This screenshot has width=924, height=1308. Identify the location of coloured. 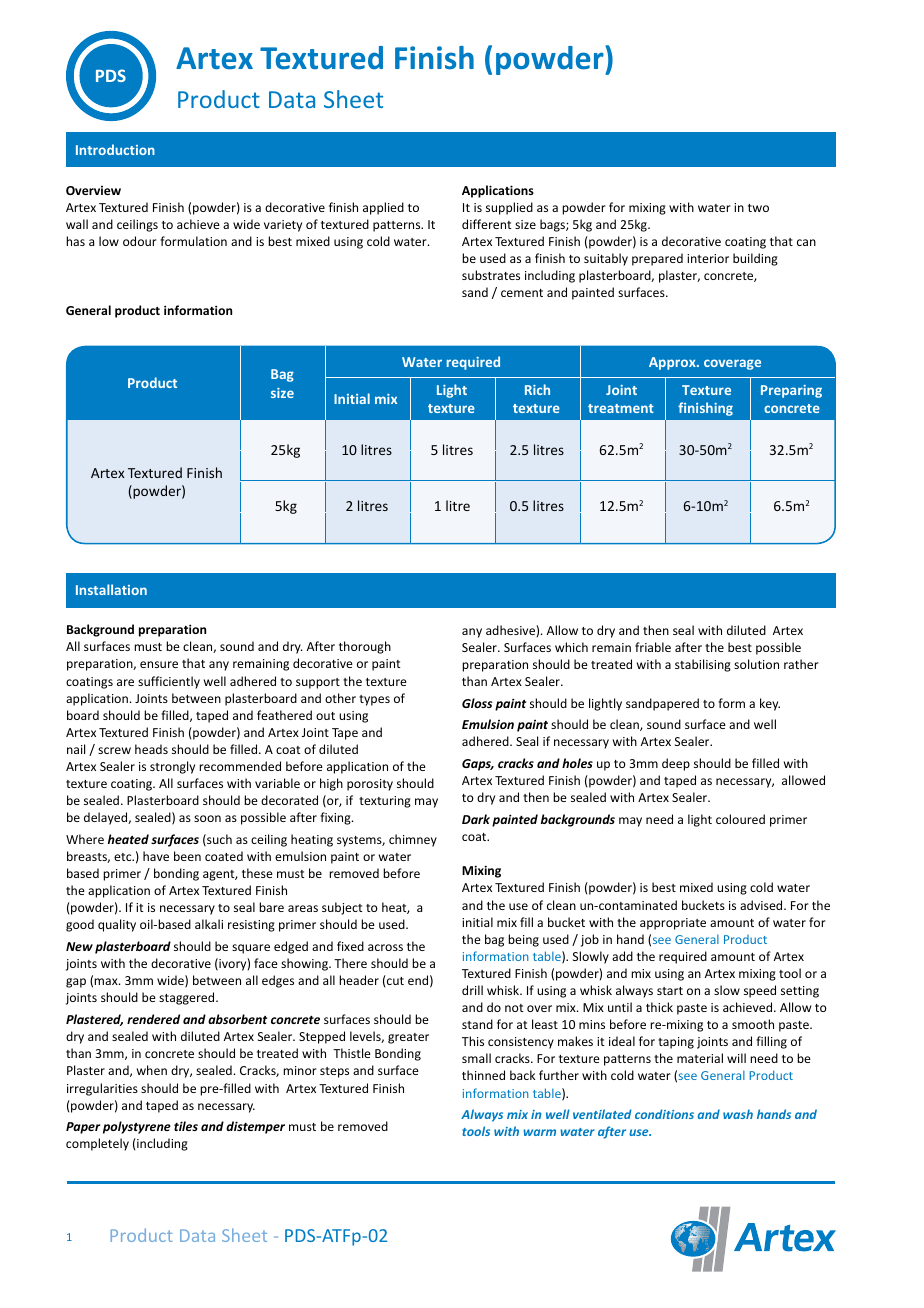
(740, 819).
